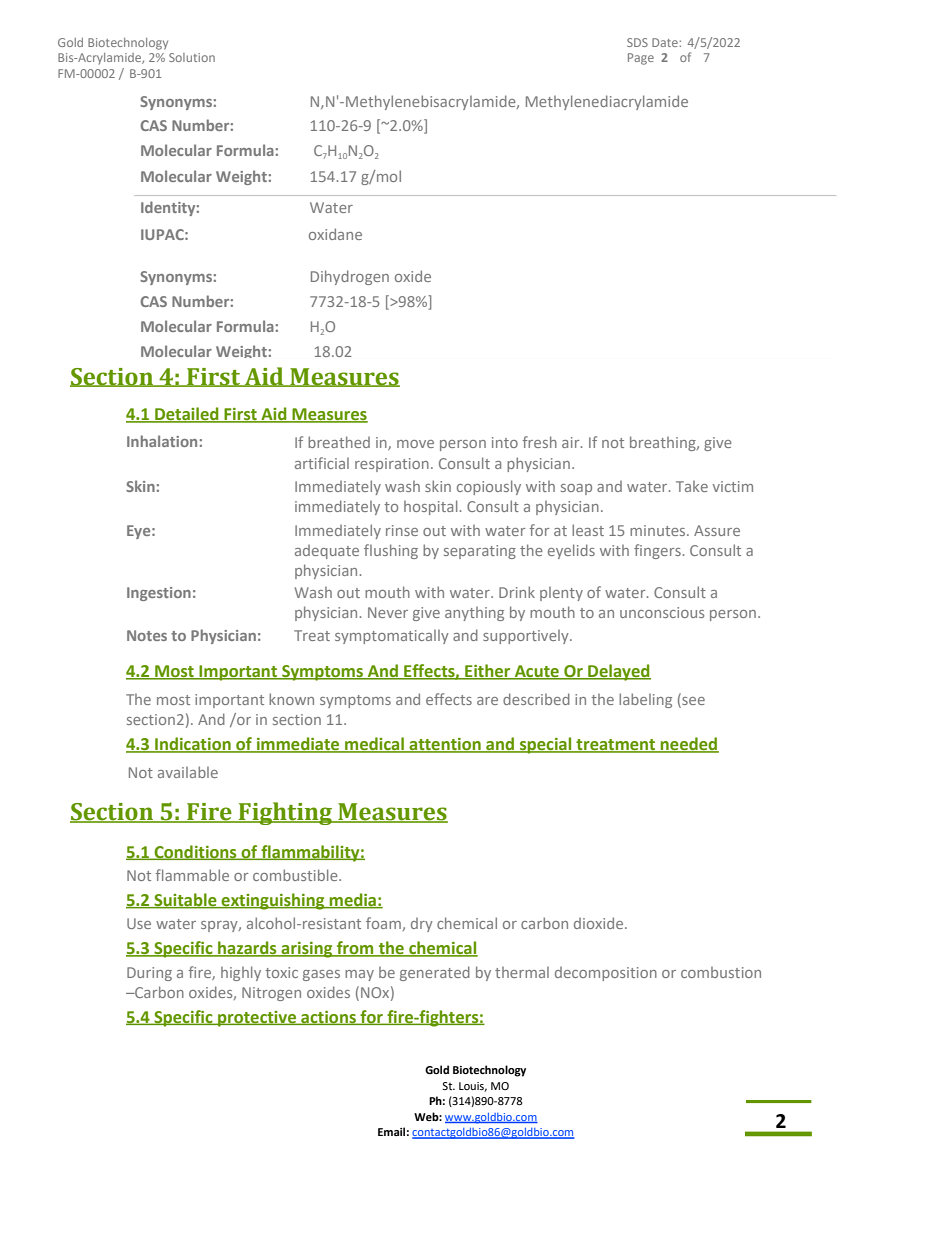 This screenshot has width=952, height=1233. Describe the element at coordinates (415, 444) in the screenshot. I see `move` at that location.
